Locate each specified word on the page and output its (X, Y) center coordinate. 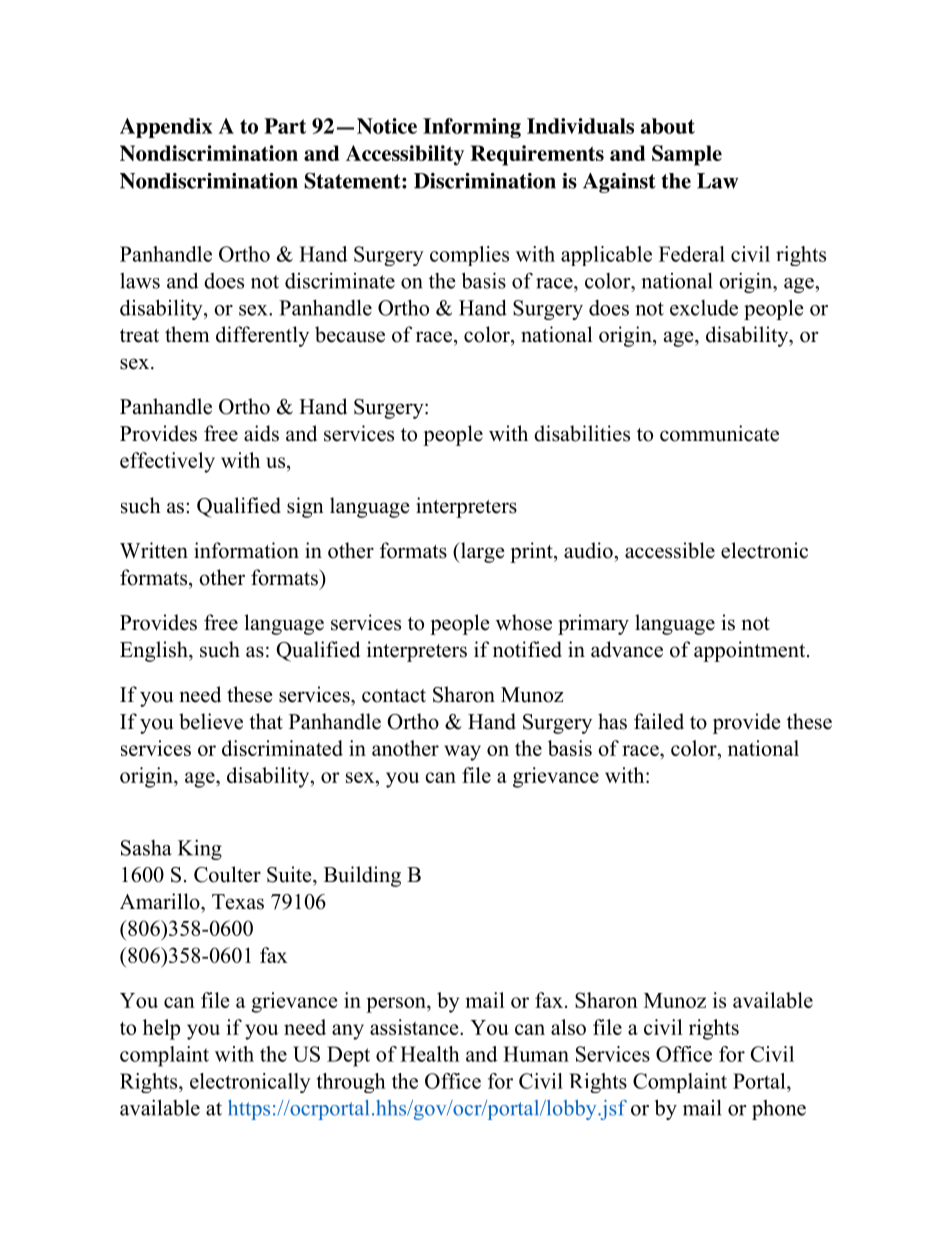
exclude (704, 308)
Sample (687, 155)
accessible (670, 550)
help (161, 1029)
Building (362, 876)
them (187, 334)
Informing (472, 128)
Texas (238, 902)
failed (659, 721)
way (462, 753)
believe (211, 721)
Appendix (166, 128)
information (246, 550)
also (568, 1027)
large (481, 552)
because (350, 334)
